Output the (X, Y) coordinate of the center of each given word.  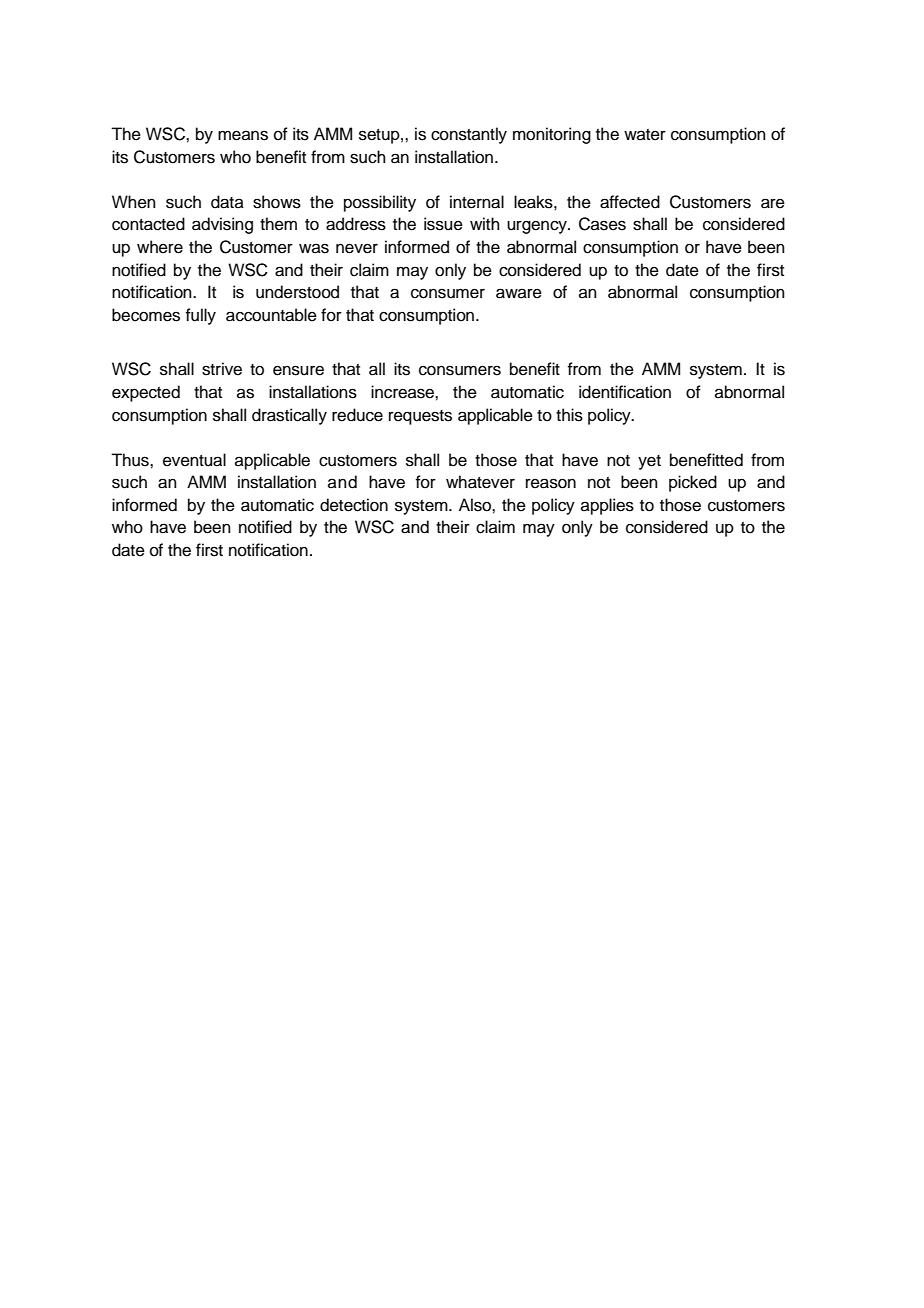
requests (420, 417)
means (243, 135)
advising (222, 225)
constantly (469, 135)
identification (625, 392)
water (645, 135)
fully (201, 316)
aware (519, 293)
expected (146, 393)
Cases (602, 224)
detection (354, 505)
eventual (194, 460)
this (569, 415)
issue (443, 224)
